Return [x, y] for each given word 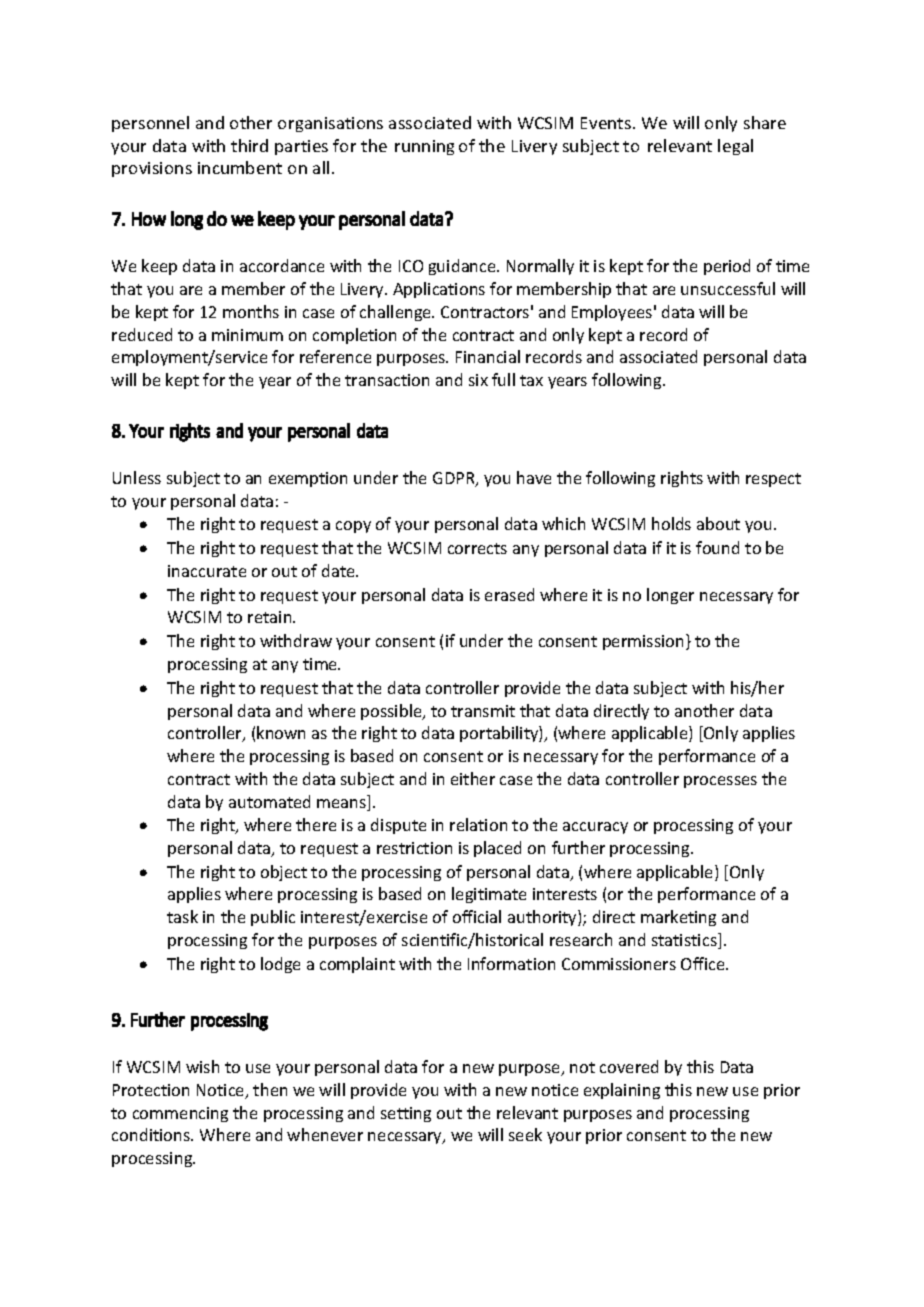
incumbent [240, 167]
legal [735, 147]
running [424, 147]
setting [406, 1114]
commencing [180, 1114]
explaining [622, 1091]
